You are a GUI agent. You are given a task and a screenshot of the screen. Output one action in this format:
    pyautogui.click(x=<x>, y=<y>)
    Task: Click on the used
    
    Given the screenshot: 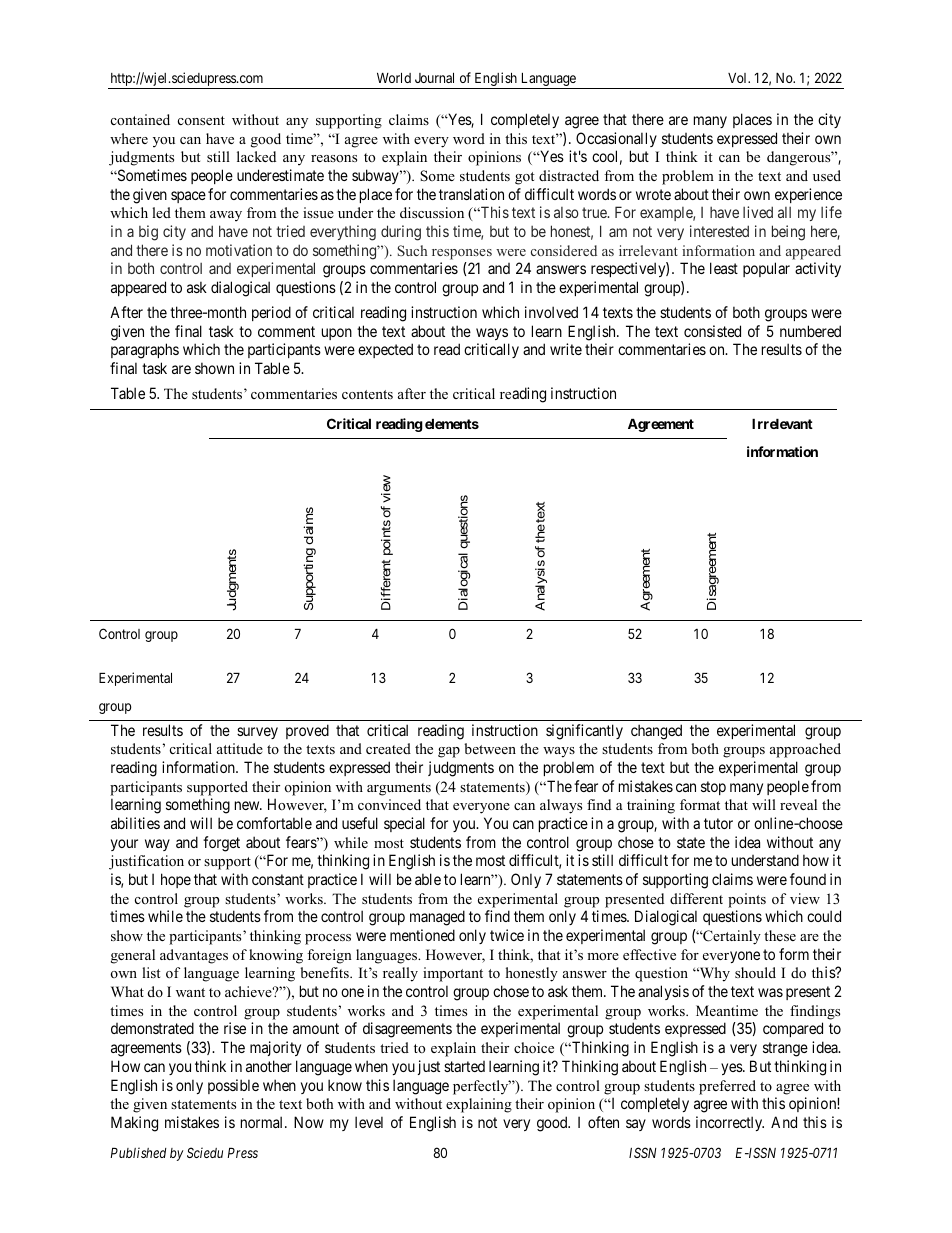 What is the action you would take?
    pyautogui.click(x=827, y=175)
